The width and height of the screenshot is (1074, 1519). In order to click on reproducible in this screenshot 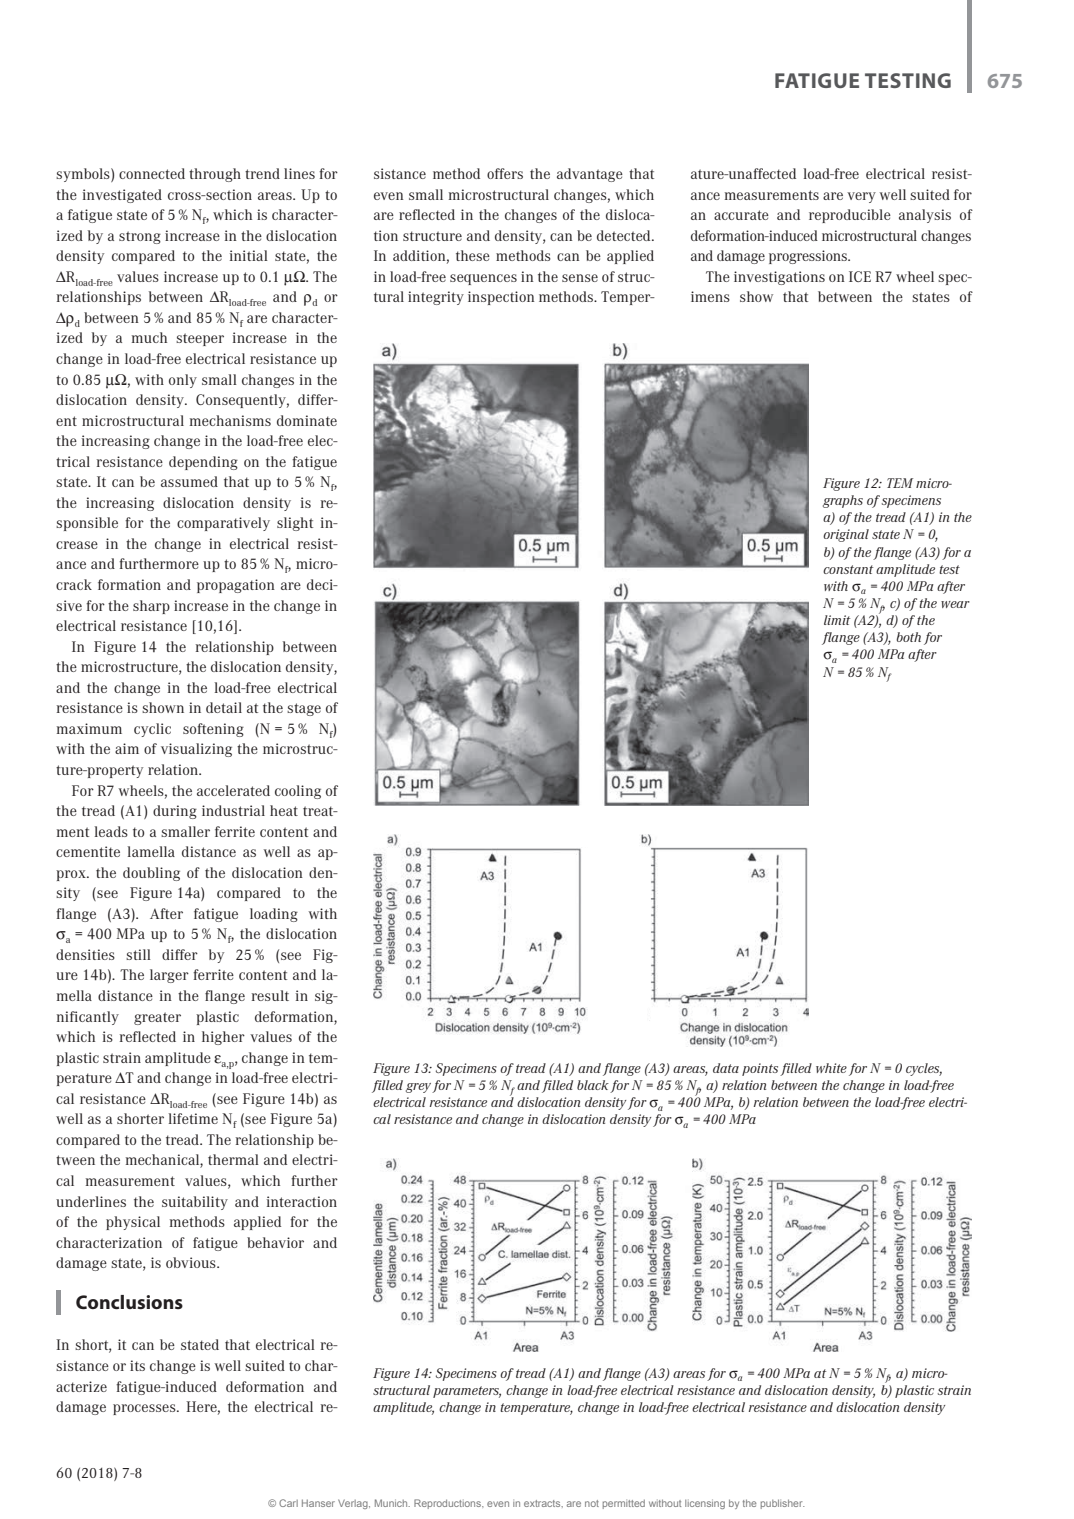, I will do `click(850, 216)`.
